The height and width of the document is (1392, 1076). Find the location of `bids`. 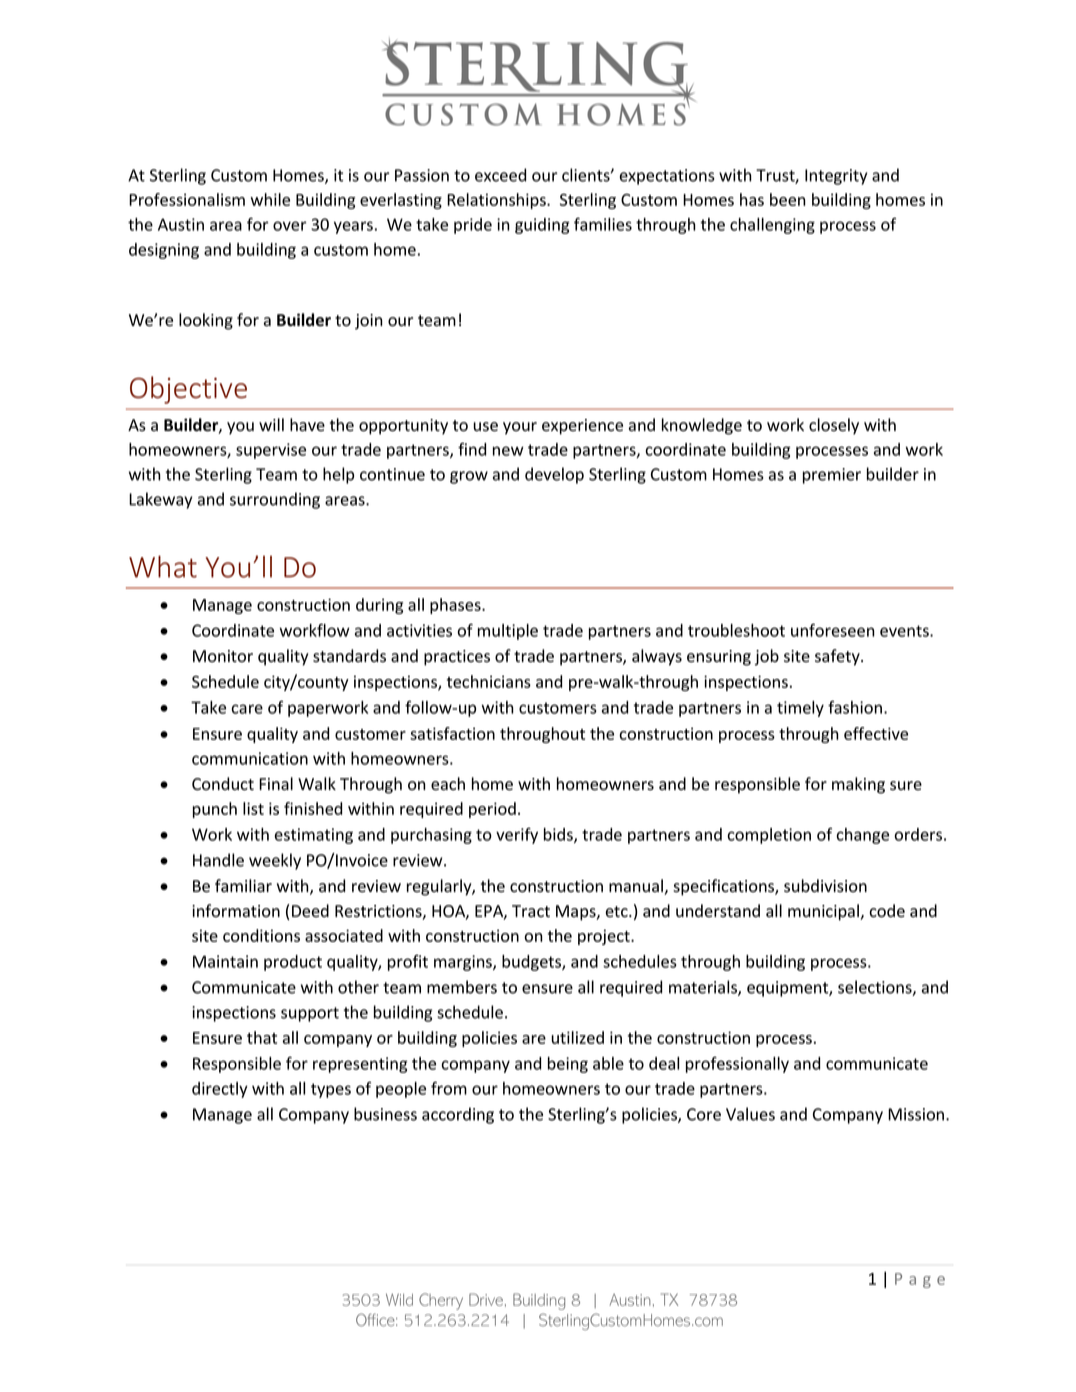

bids is located at coordinates (559, 835).
